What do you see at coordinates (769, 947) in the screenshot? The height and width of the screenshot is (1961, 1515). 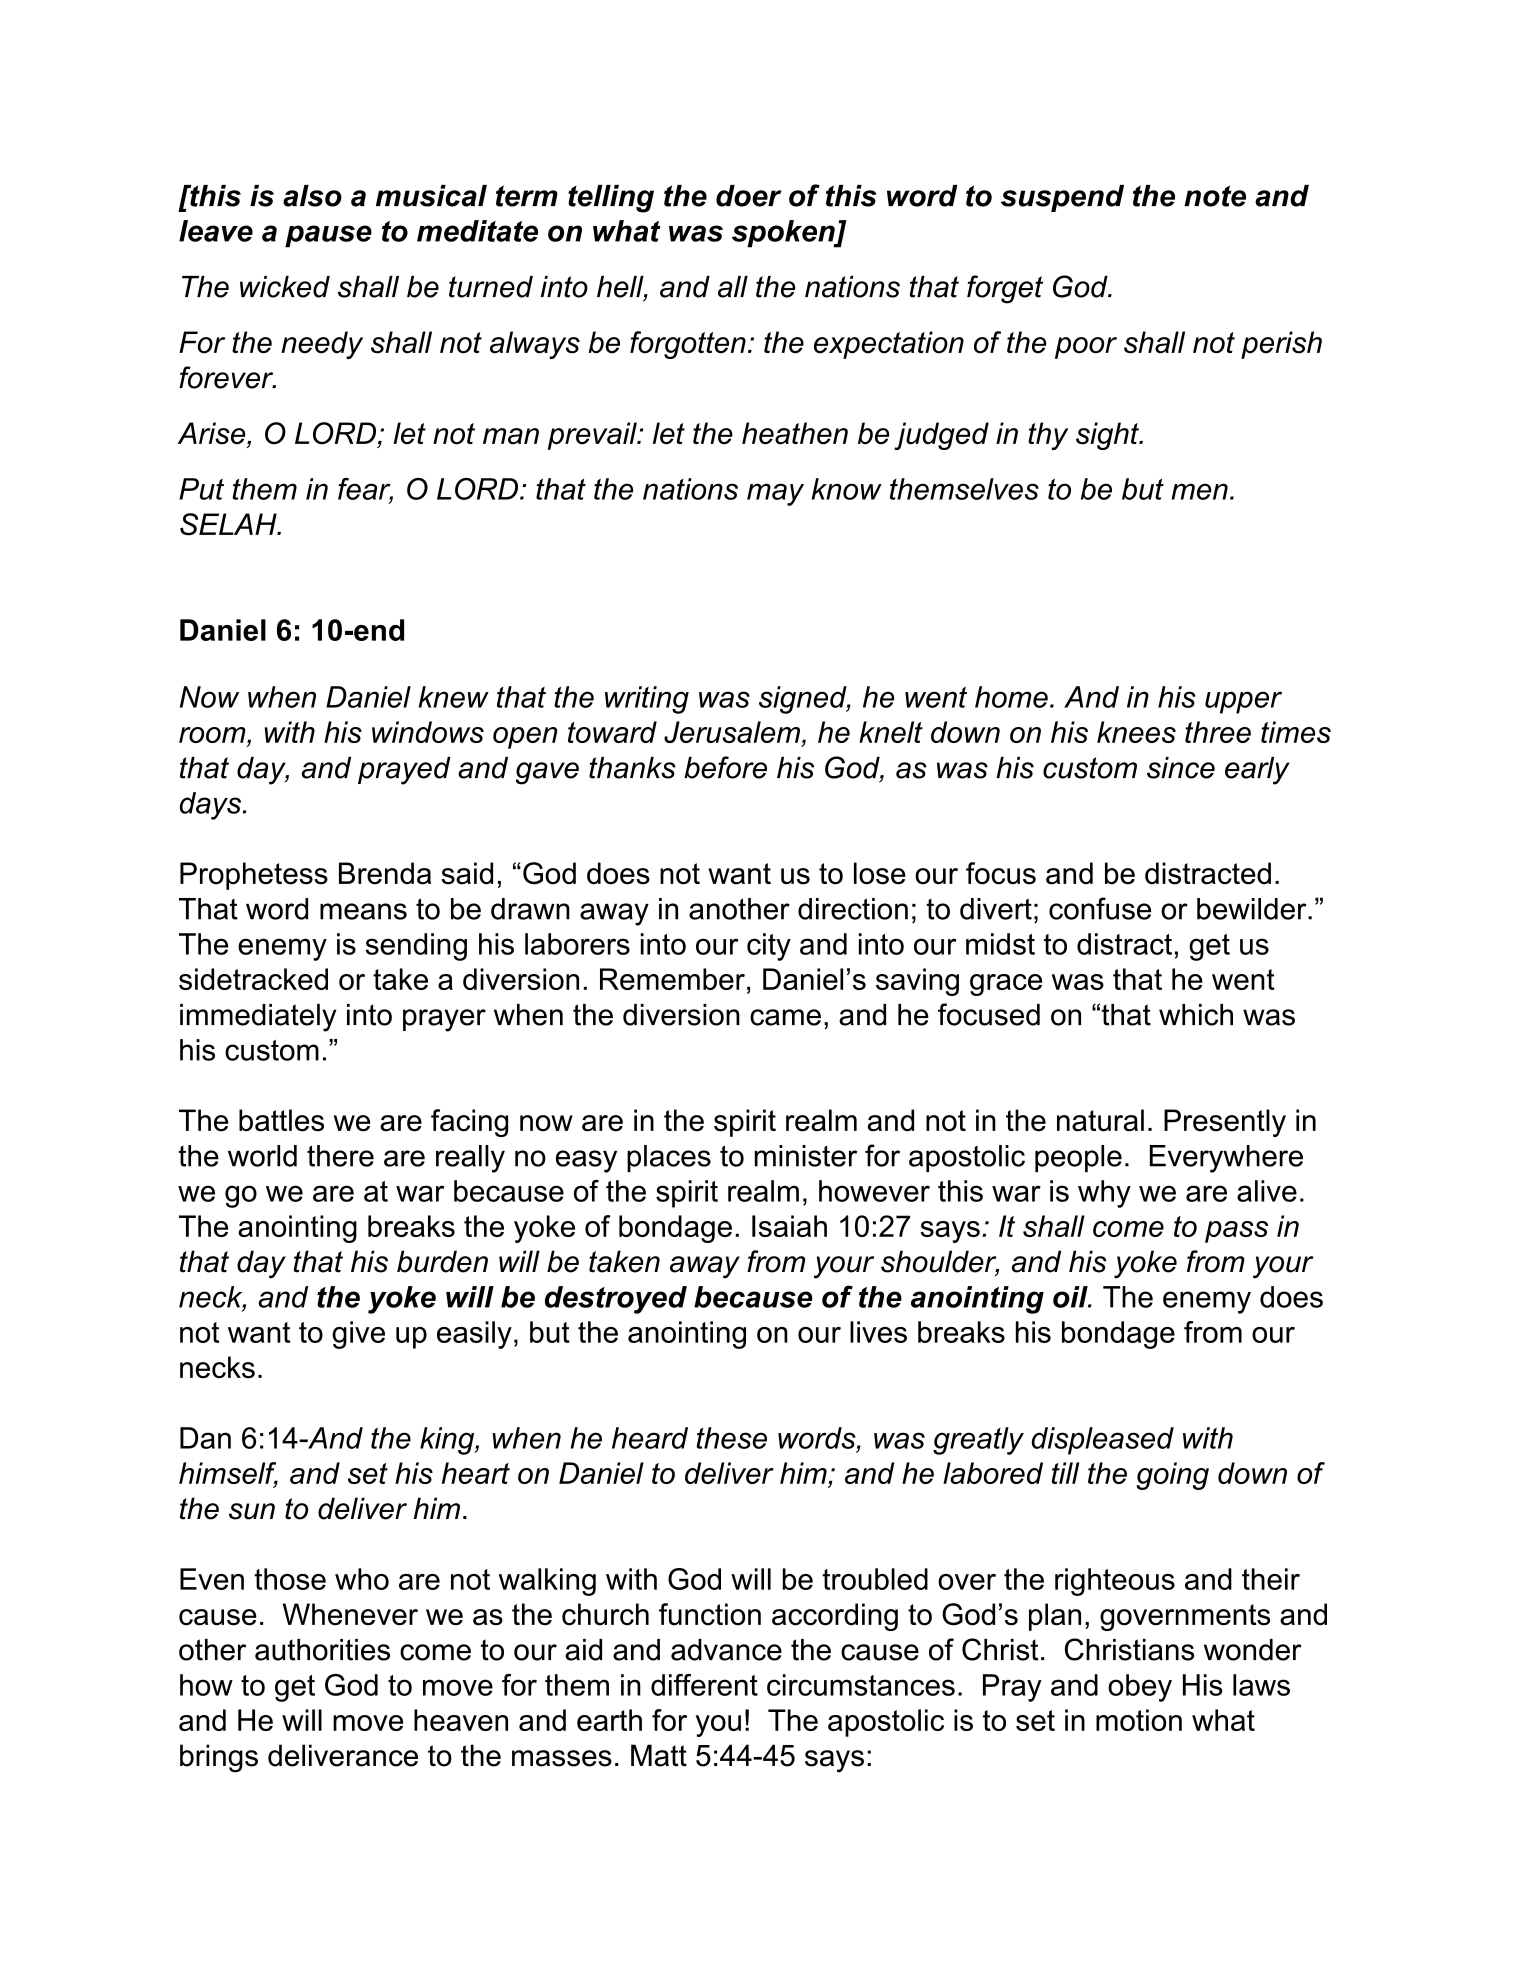 I see `city` at bounding box center [769, 947].
